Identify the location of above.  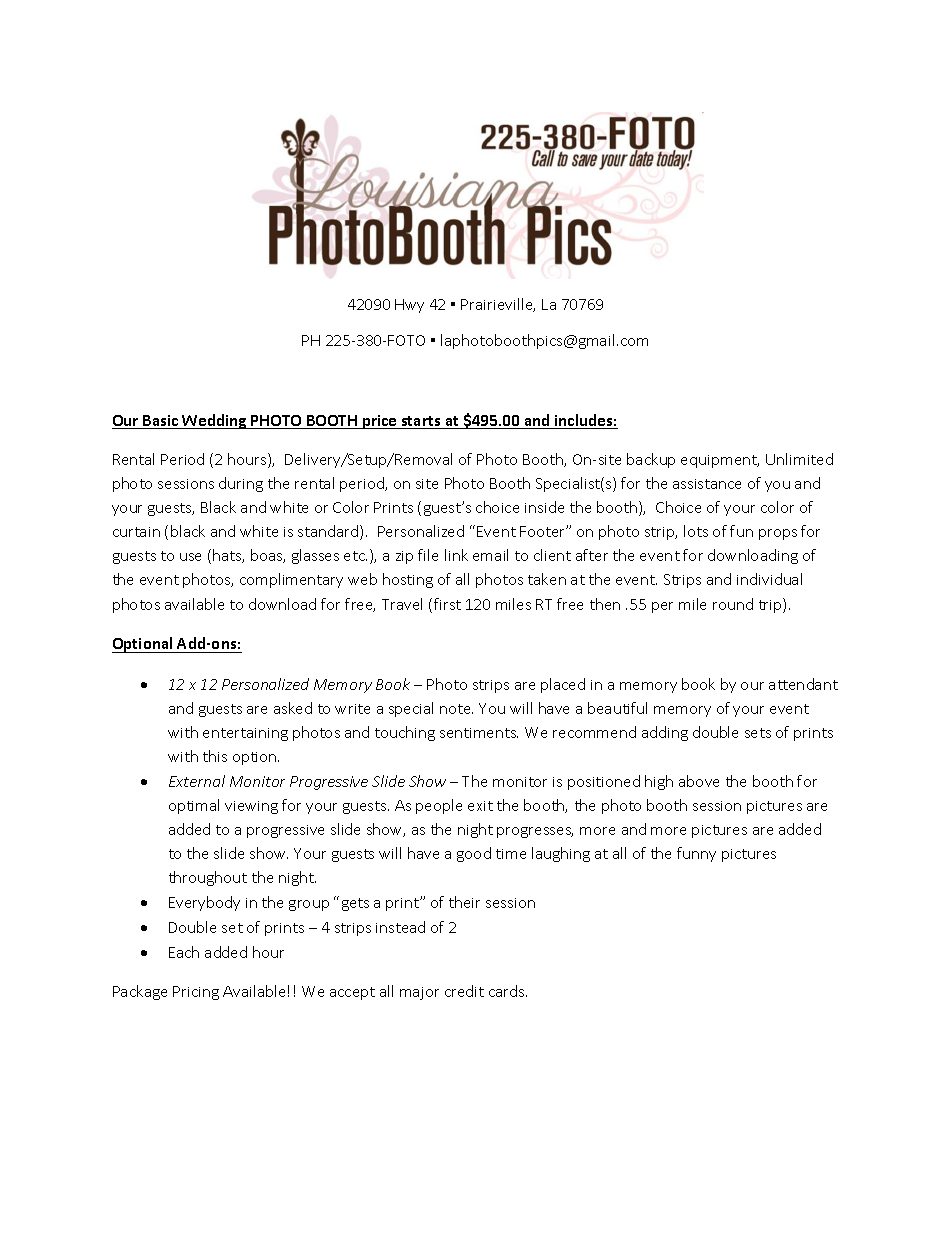
(699, 781).
